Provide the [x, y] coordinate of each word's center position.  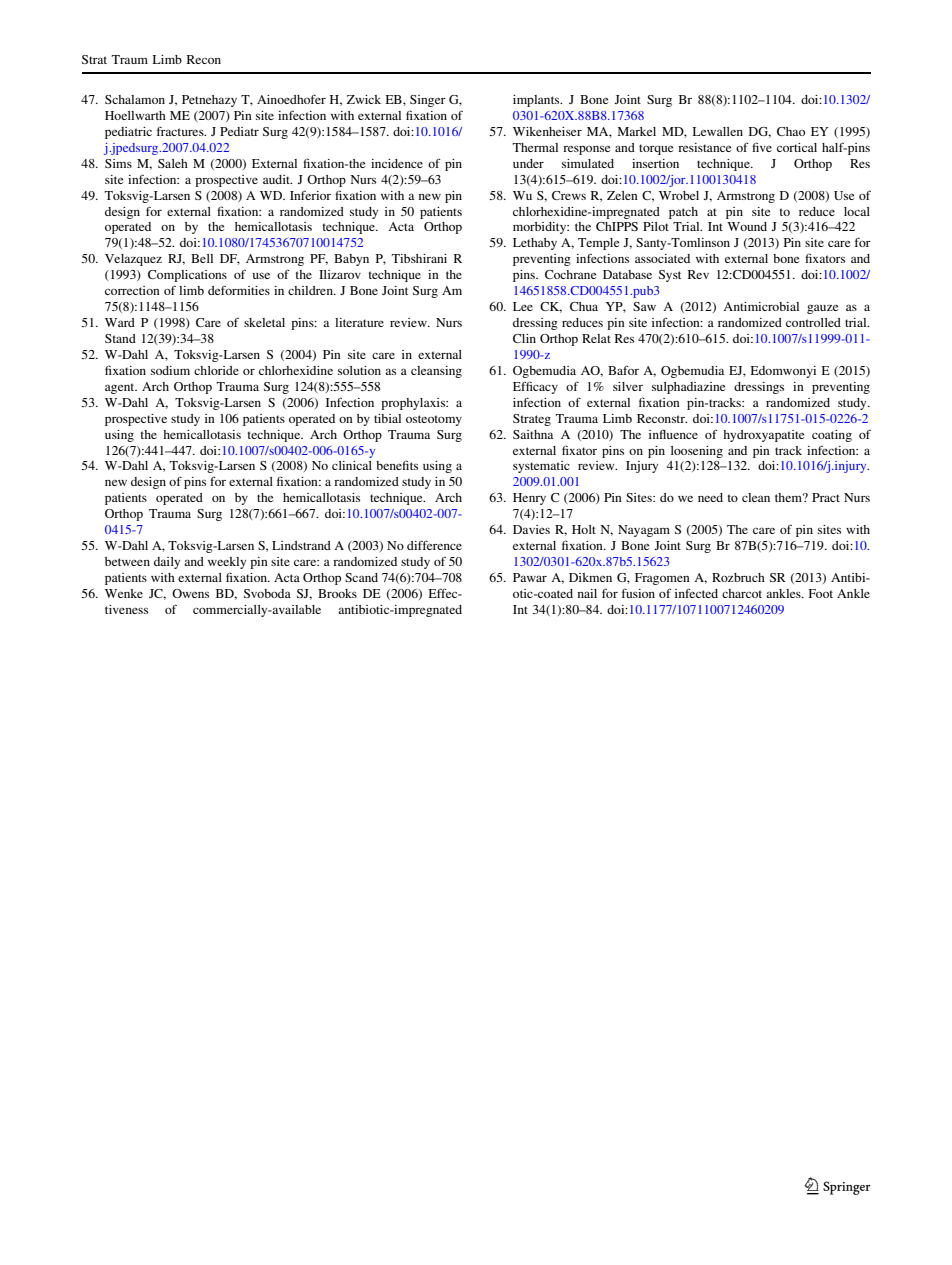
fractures [181, 131]
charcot [742, 593]
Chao [791, 131]
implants [537, 101]
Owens [190, 593]
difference [434, 545]
